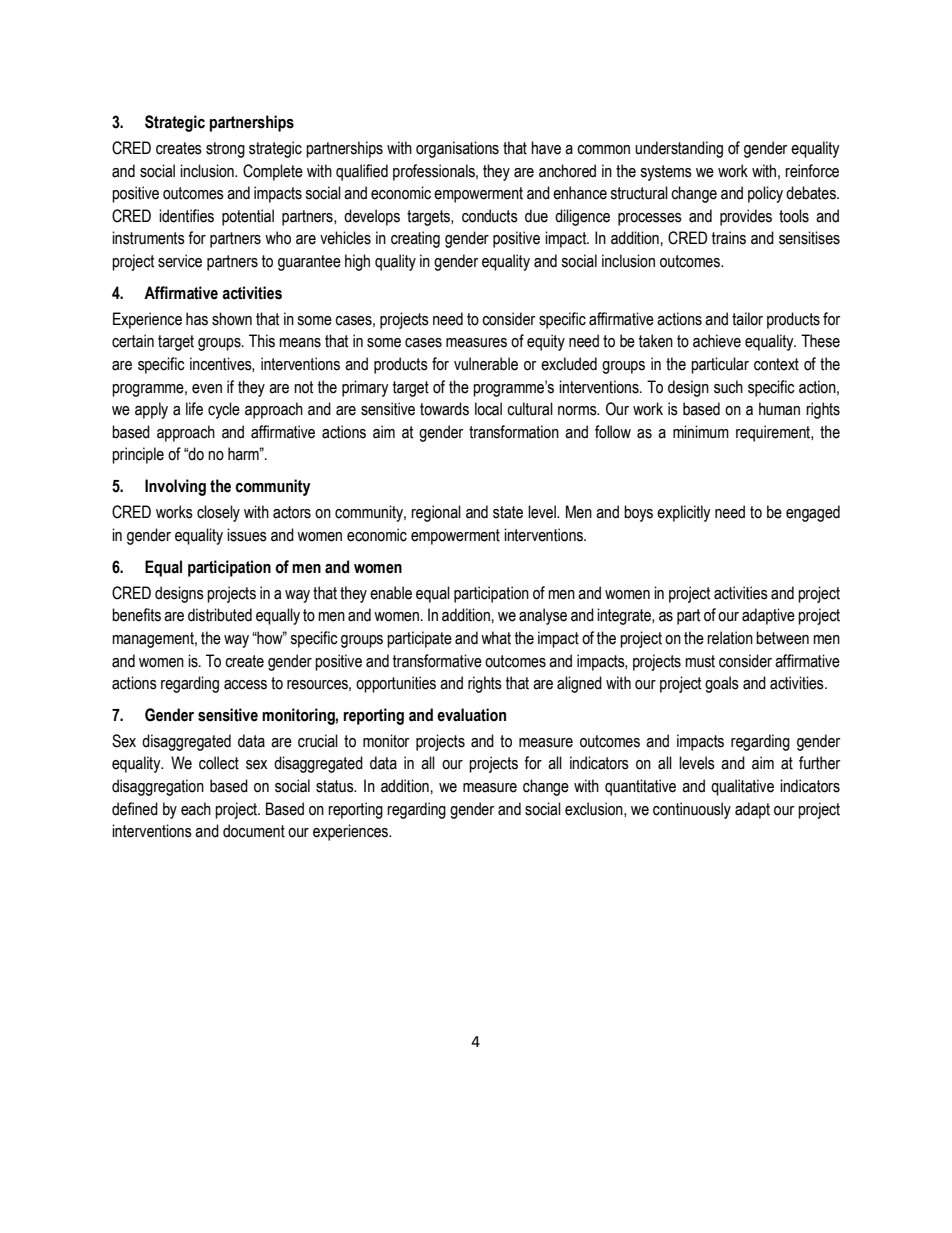 This screenshot has width=952, height=1233. What do you see at coordinates (496, 638) in the screenshot?
I see `what` at bounding box center [496, 638].
